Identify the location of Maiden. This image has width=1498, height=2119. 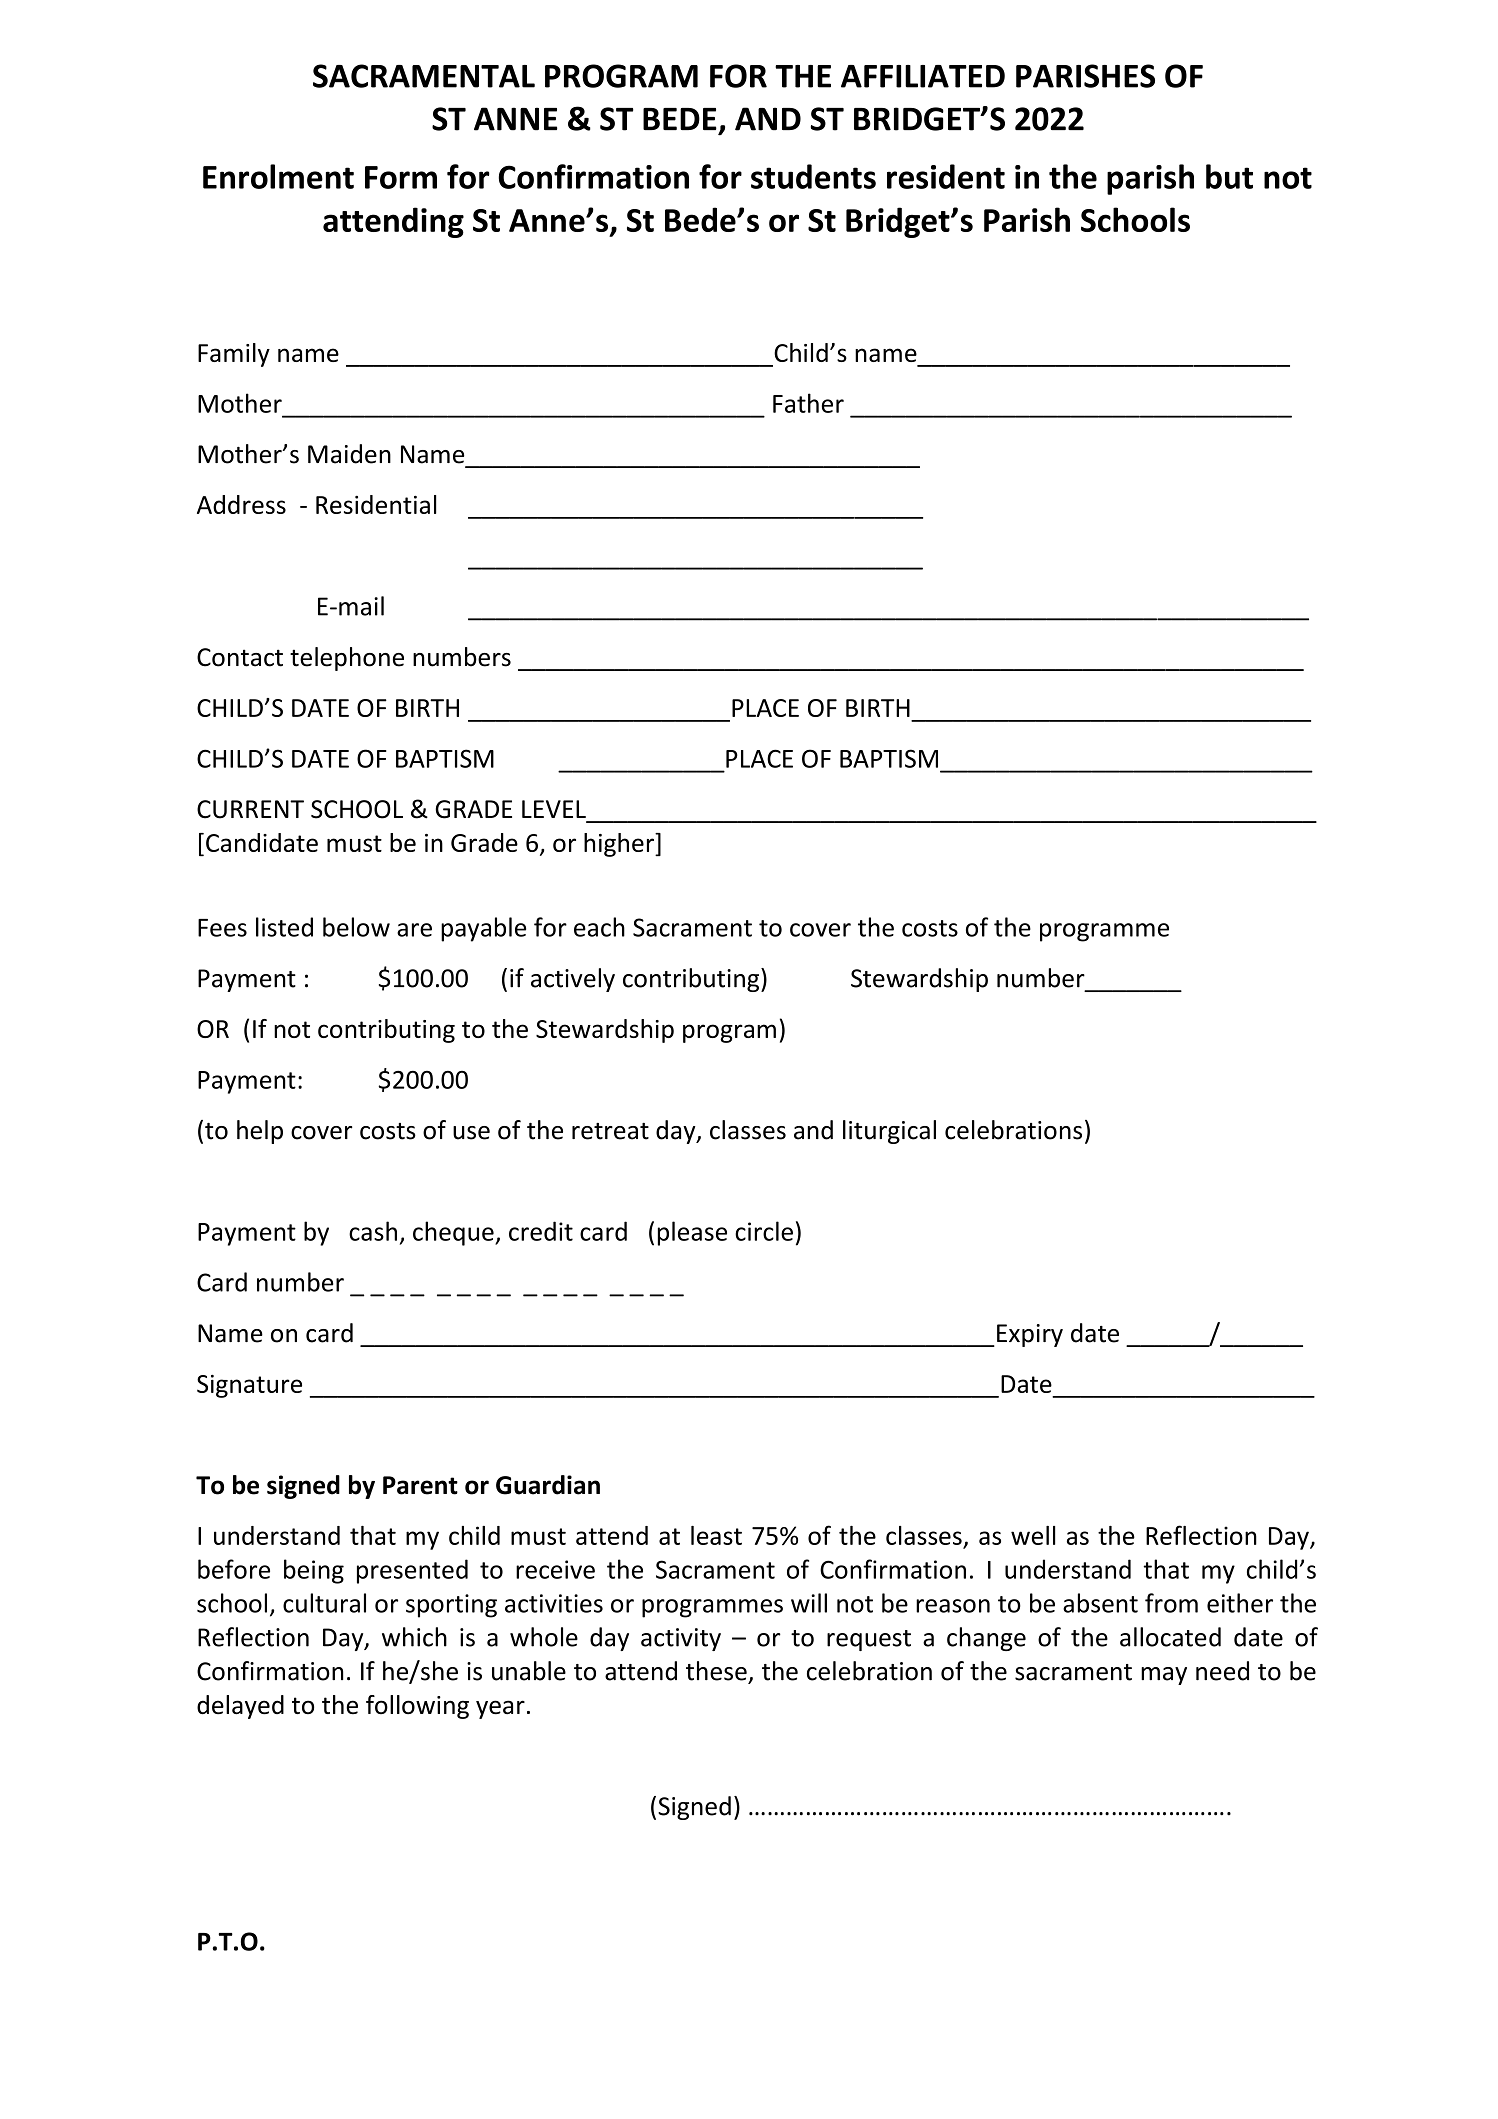
(349, 454).
